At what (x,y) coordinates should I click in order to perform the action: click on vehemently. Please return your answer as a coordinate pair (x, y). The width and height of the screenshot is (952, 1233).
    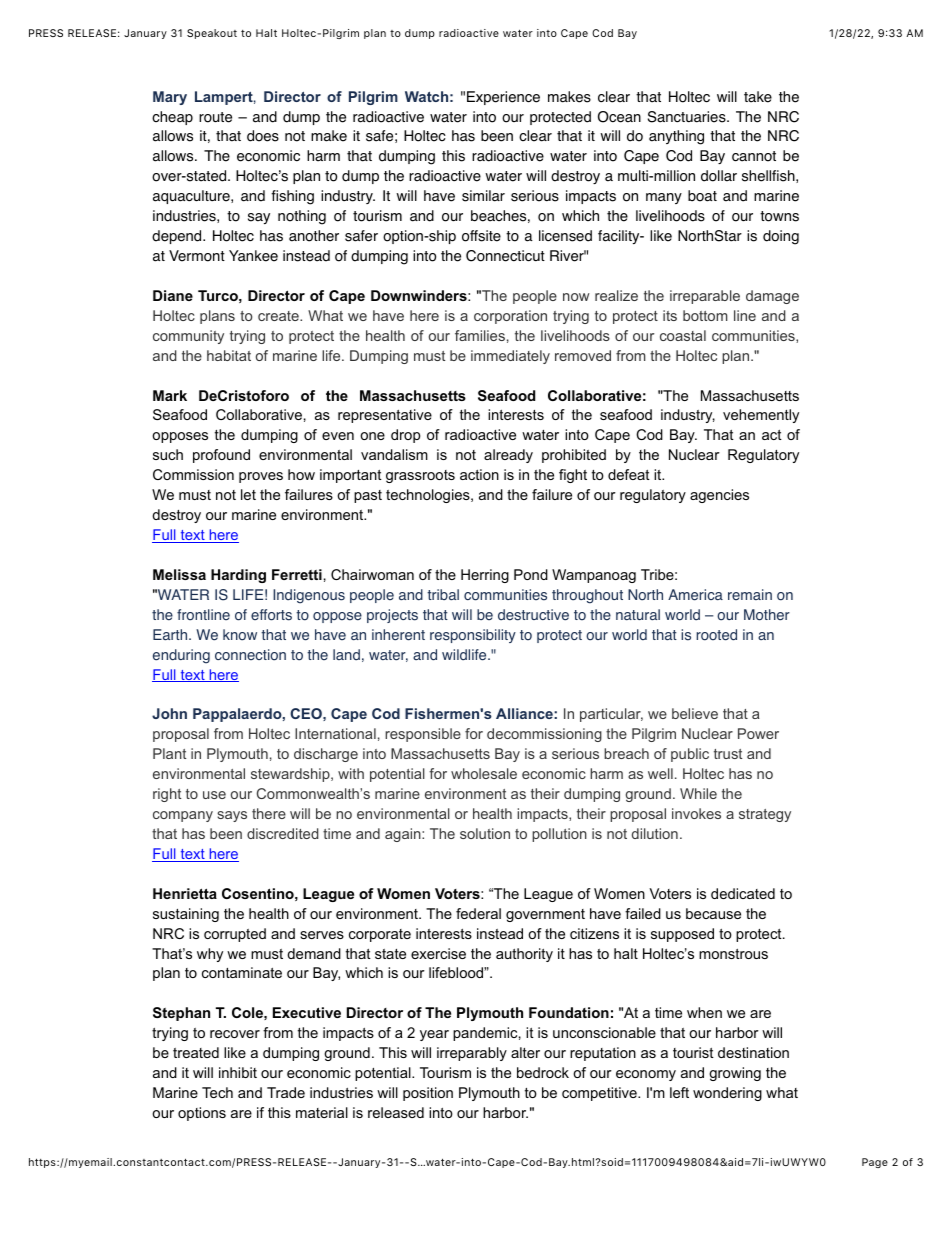
    Looking at the image, I should click on (761, 416).
